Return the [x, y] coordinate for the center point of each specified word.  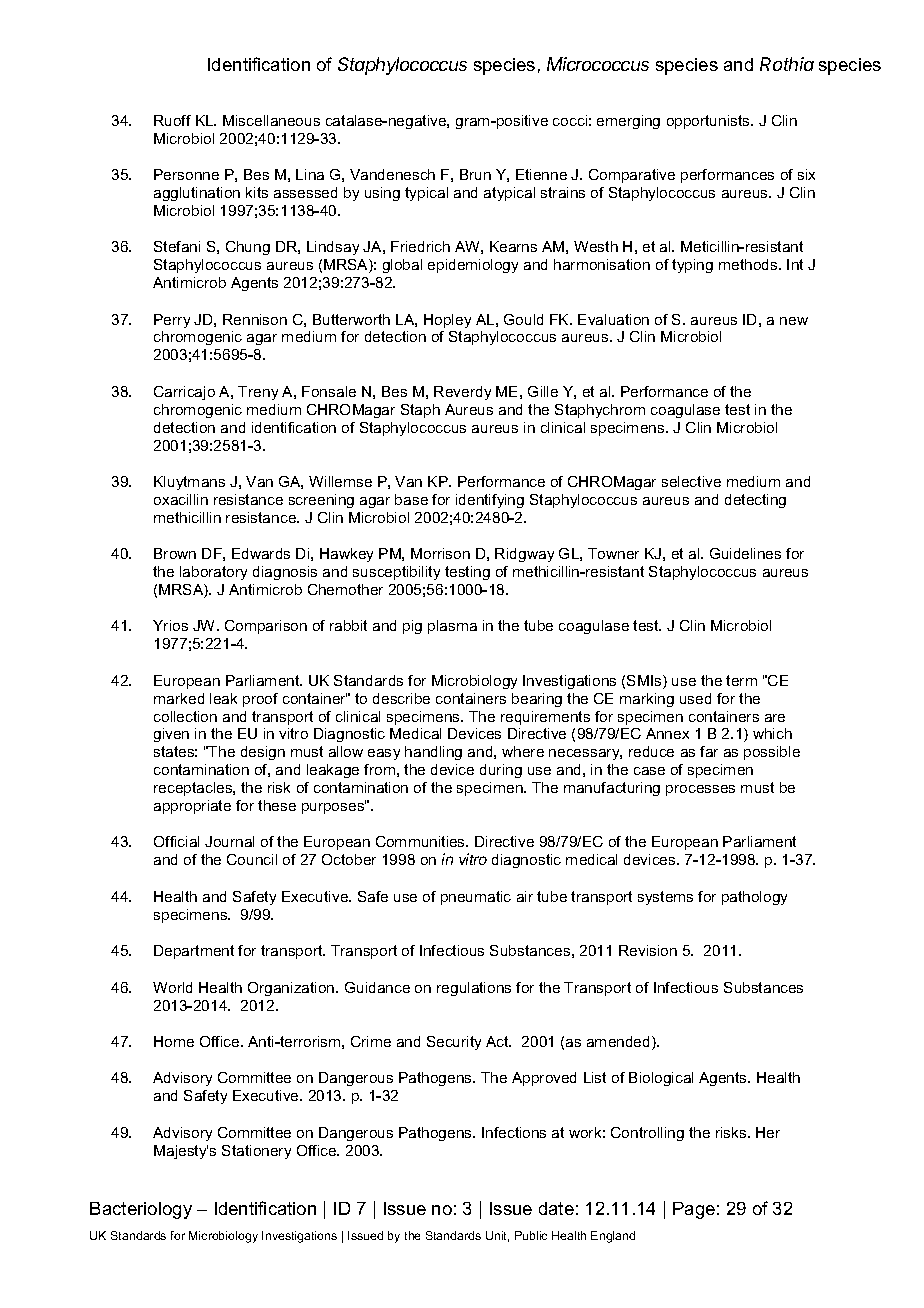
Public [531, 1235]
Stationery [256, 1152]
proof [260, 700]
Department [194, 952]
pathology [754, 898]
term [741, 680]
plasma [452, 627]
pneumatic [476, 898]
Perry [172, 321]
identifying [490, 501]
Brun [475, 174]
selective [691, 481]
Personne [186, 174]
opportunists [709, 122]
